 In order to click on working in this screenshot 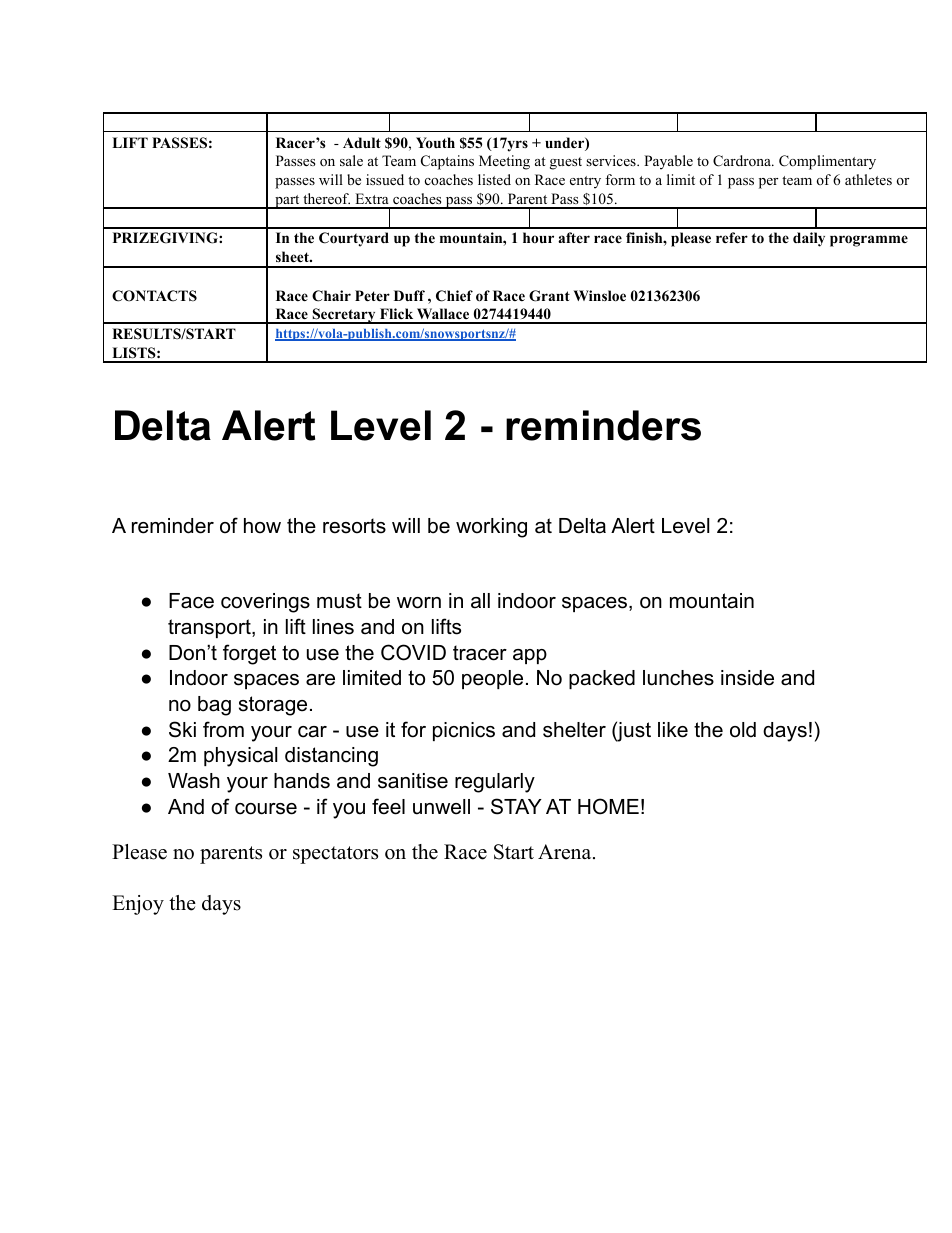, I will do `click(491, 528)`.
